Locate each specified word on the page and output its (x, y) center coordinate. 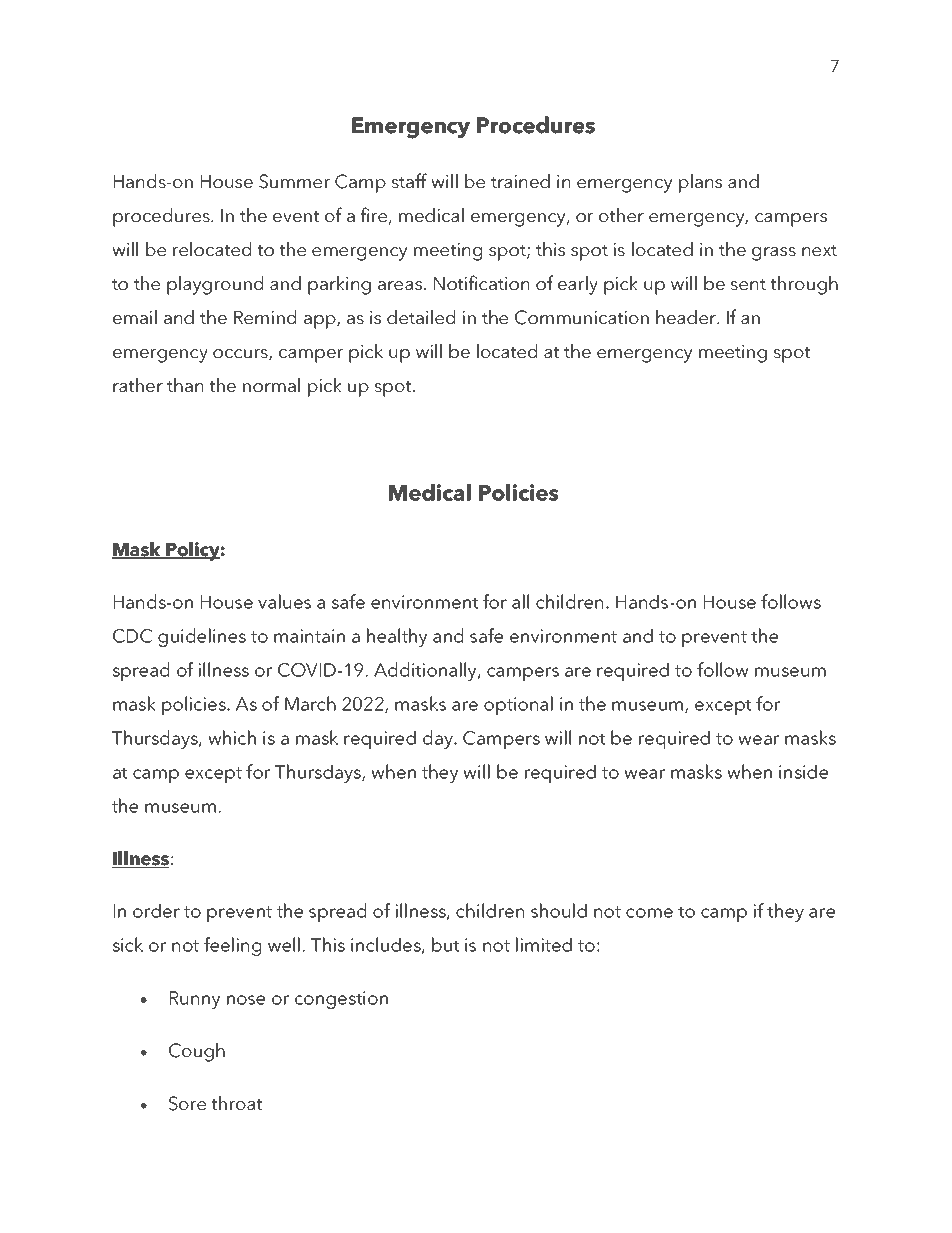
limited (544, 944)
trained (520, 181)
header (687, 317)
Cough (197, 1052)
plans (700, 183)
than (185, 385)
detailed (421, 317)
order (156, 910)
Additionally (426, 671)
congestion (341, 1000)
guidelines (202, 637)
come (649, 913)
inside (803, 771)
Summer (294, 181)
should (559, 910)
